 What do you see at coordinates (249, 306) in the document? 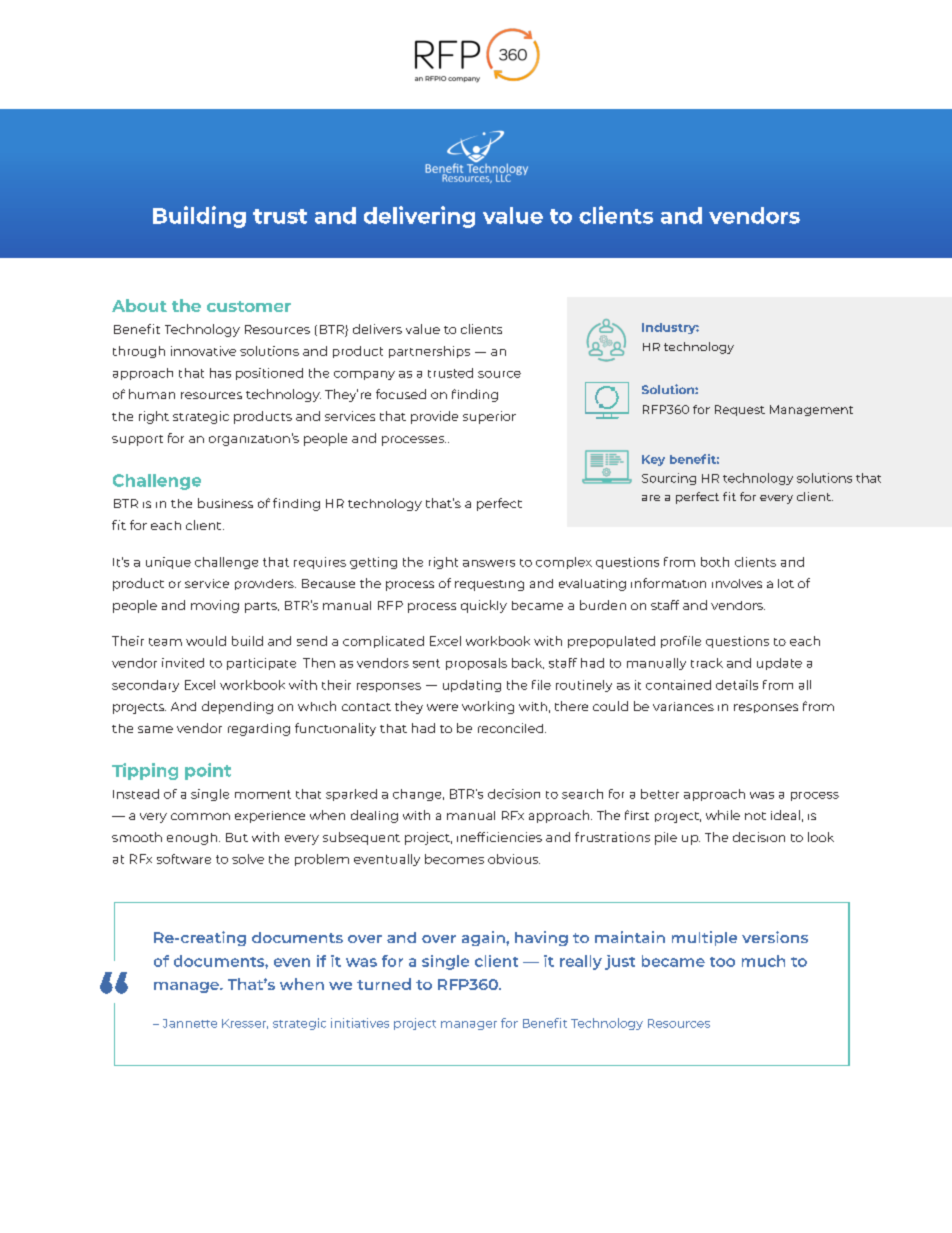
I see `customer` at bounding box center [249, 306].
